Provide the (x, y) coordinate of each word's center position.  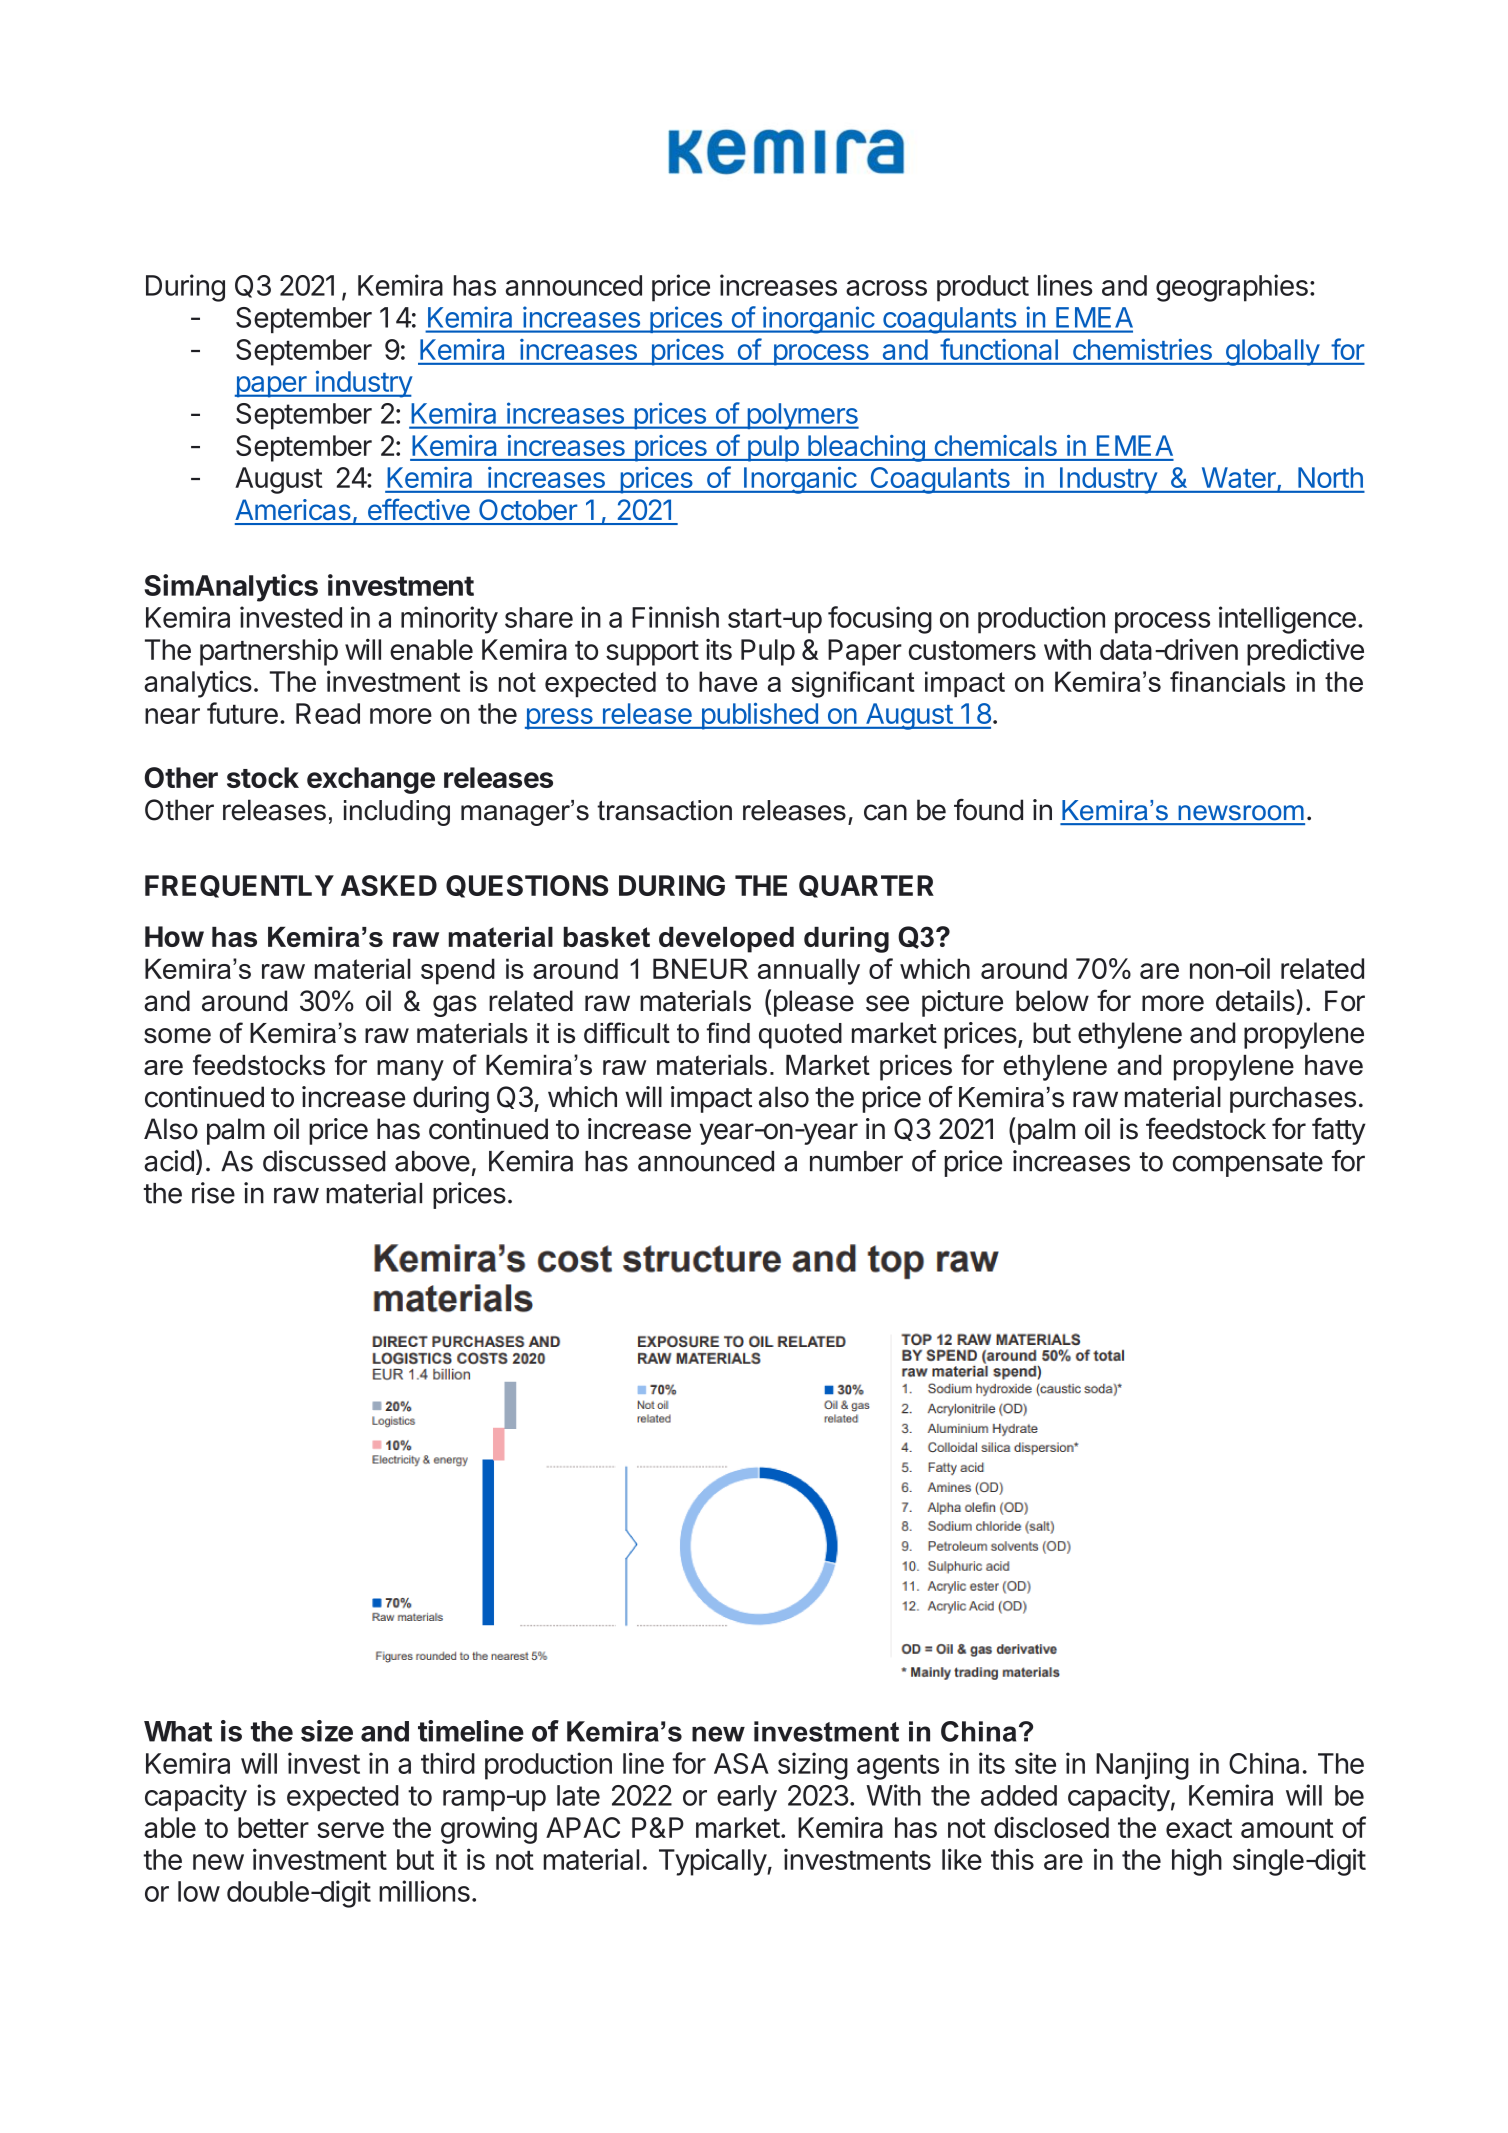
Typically (713, 1862)
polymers (802, 416)
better (273, 1827)
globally (1272, 352)
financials (1227, 681)
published (759, 716)
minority (449, 620)
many (410, 1070)
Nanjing (1142, 1766)
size (327, 1731)
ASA (741, 1763)
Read (328, 713)
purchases (1293, 1099)
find (728, 1033)
